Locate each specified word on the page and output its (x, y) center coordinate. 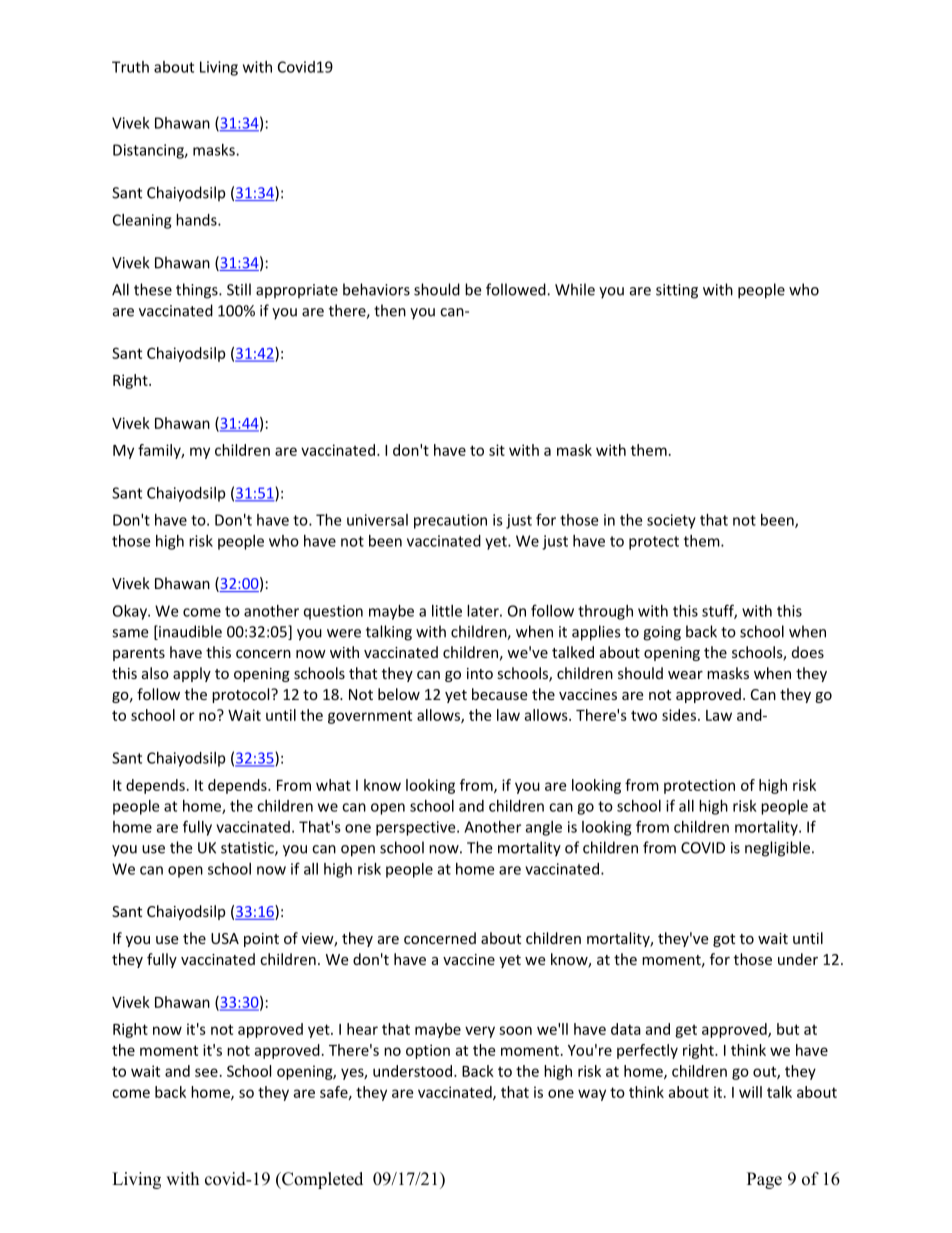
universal (377, 520)
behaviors (376, 289)
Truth (130, 67)
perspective (417, 828)
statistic (248, 849)
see (206, 1072)
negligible (777, 849)
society (671, 521)
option (428, 1051)
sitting (677, 291)
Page (764, 1180)
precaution (450, 521)
